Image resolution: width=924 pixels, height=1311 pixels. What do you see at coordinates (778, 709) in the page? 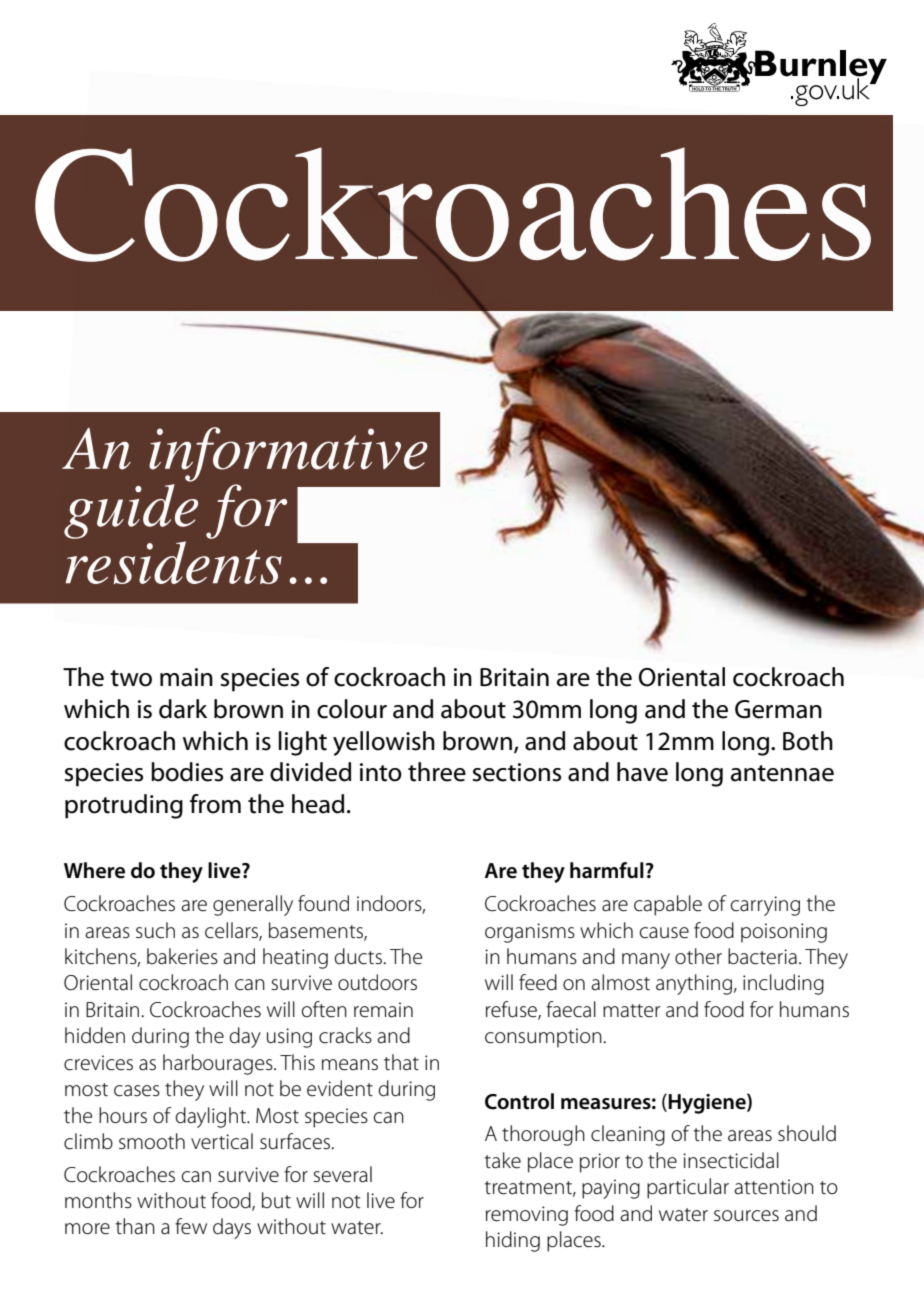
I see `German` at bounding box center [778, 709].
